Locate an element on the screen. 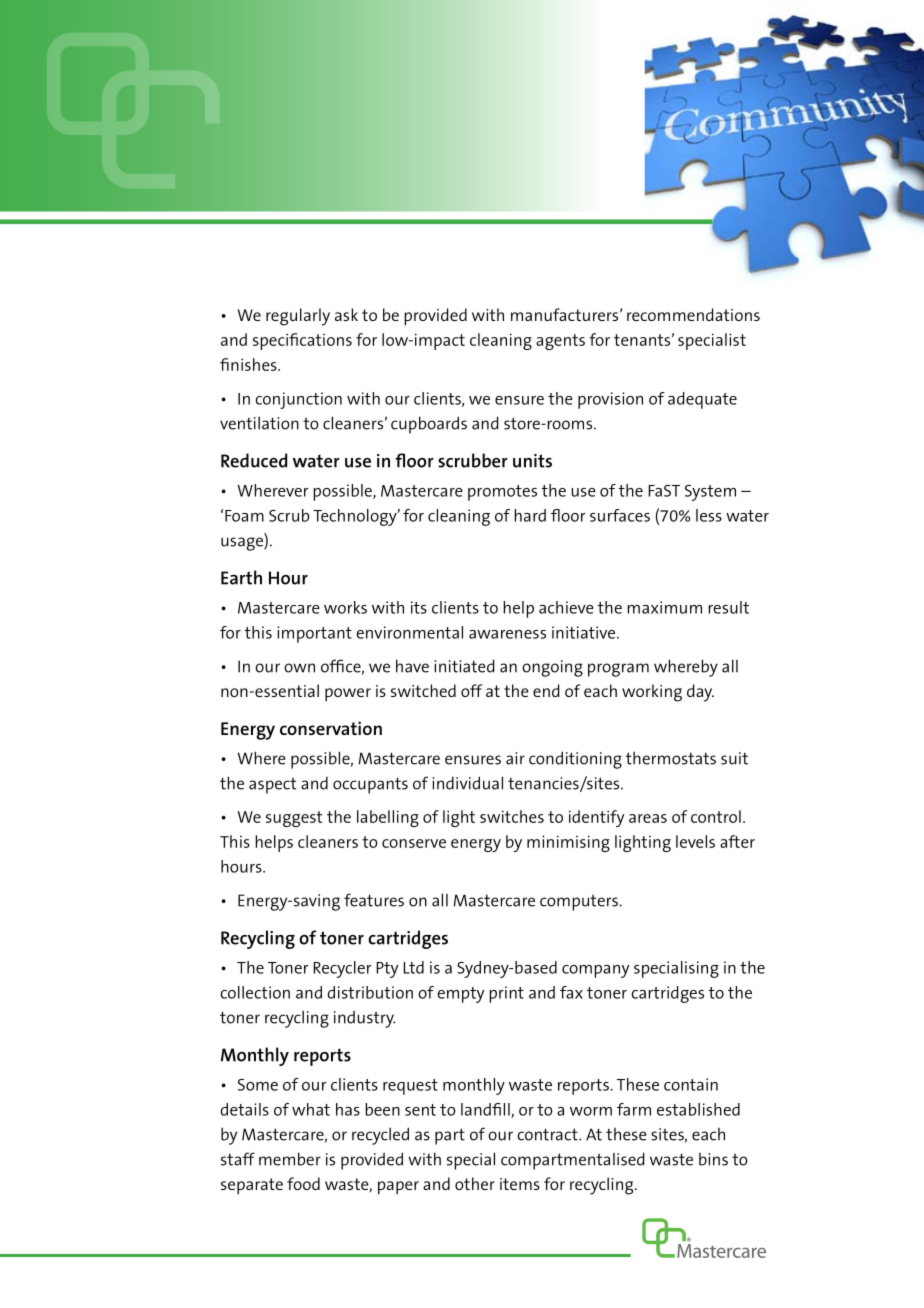 This screenshot has width=924, height=1308. agents is located at coordinates (560, 342).
